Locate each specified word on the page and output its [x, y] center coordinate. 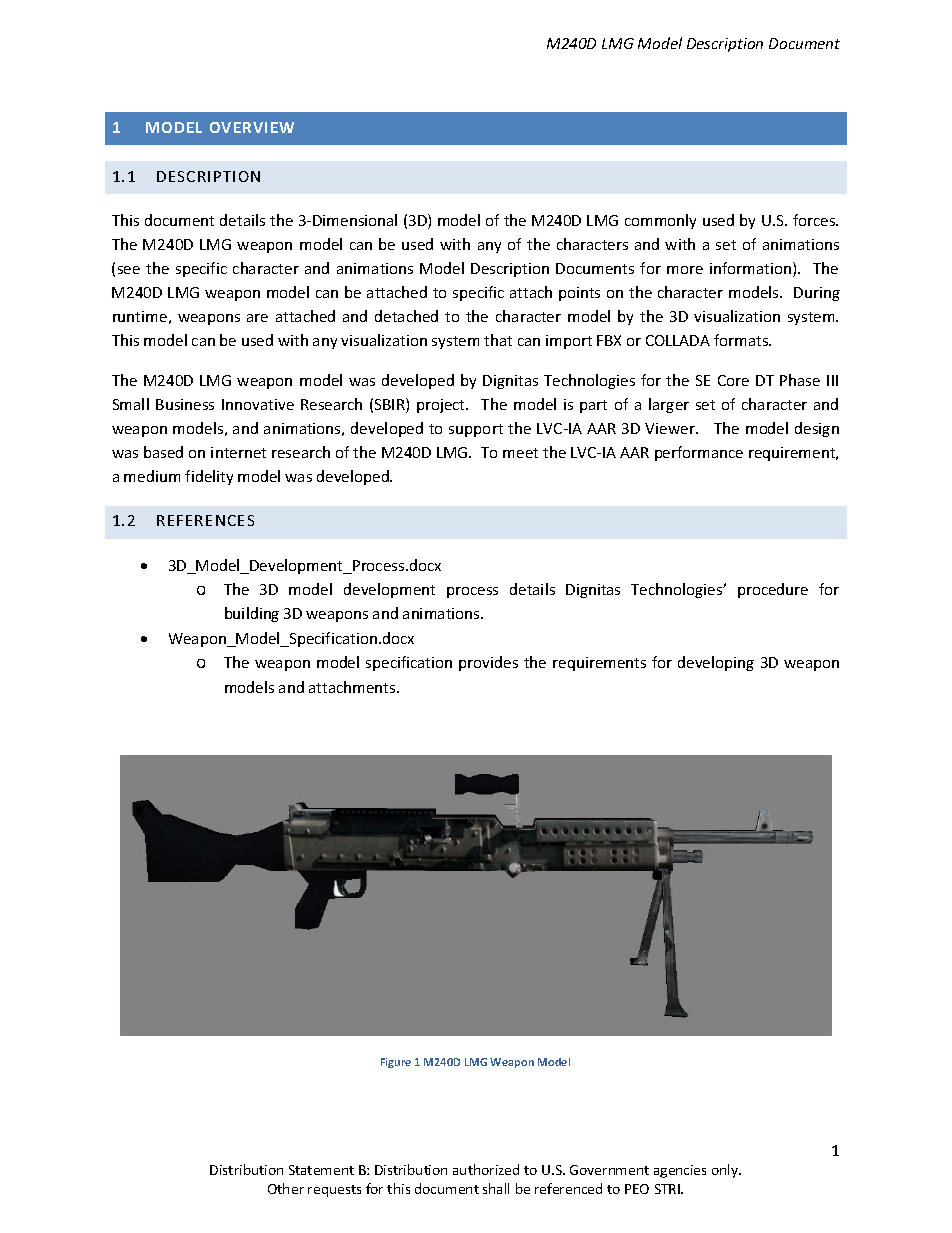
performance [699, 453]
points [579, 294]
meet [520, 453]
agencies [680, 1171]
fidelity [209, 477]
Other [286, 1188]
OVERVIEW [252, 127]
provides [488, 663]
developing [716, 663]
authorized [486, 1169]
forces [815, 220]
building [252, 614]
